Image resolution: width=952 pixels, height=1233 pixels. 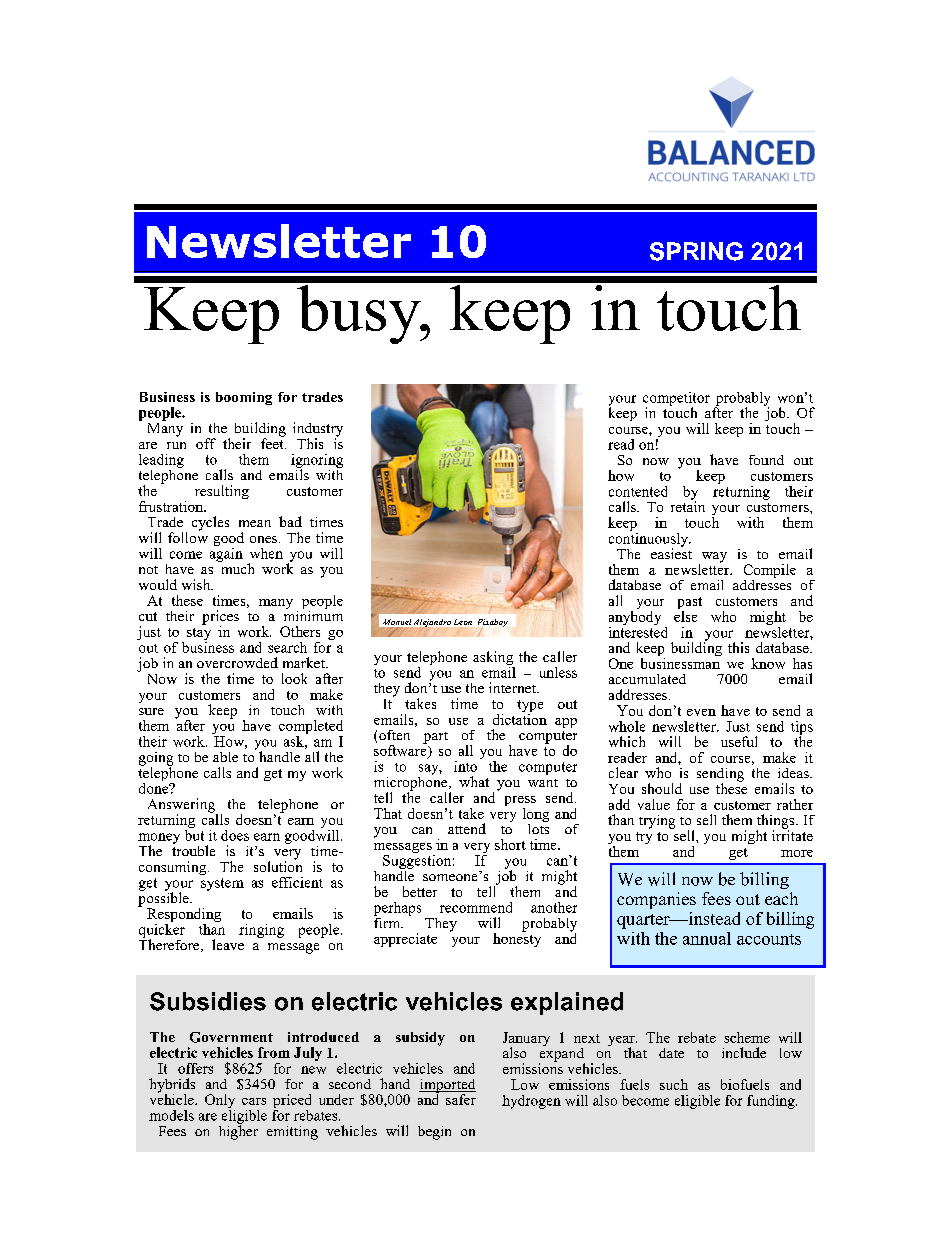 What do you see at coordinates (244, 398) in the screenshot?
I see `booming` at bounding box center [244, 398].
